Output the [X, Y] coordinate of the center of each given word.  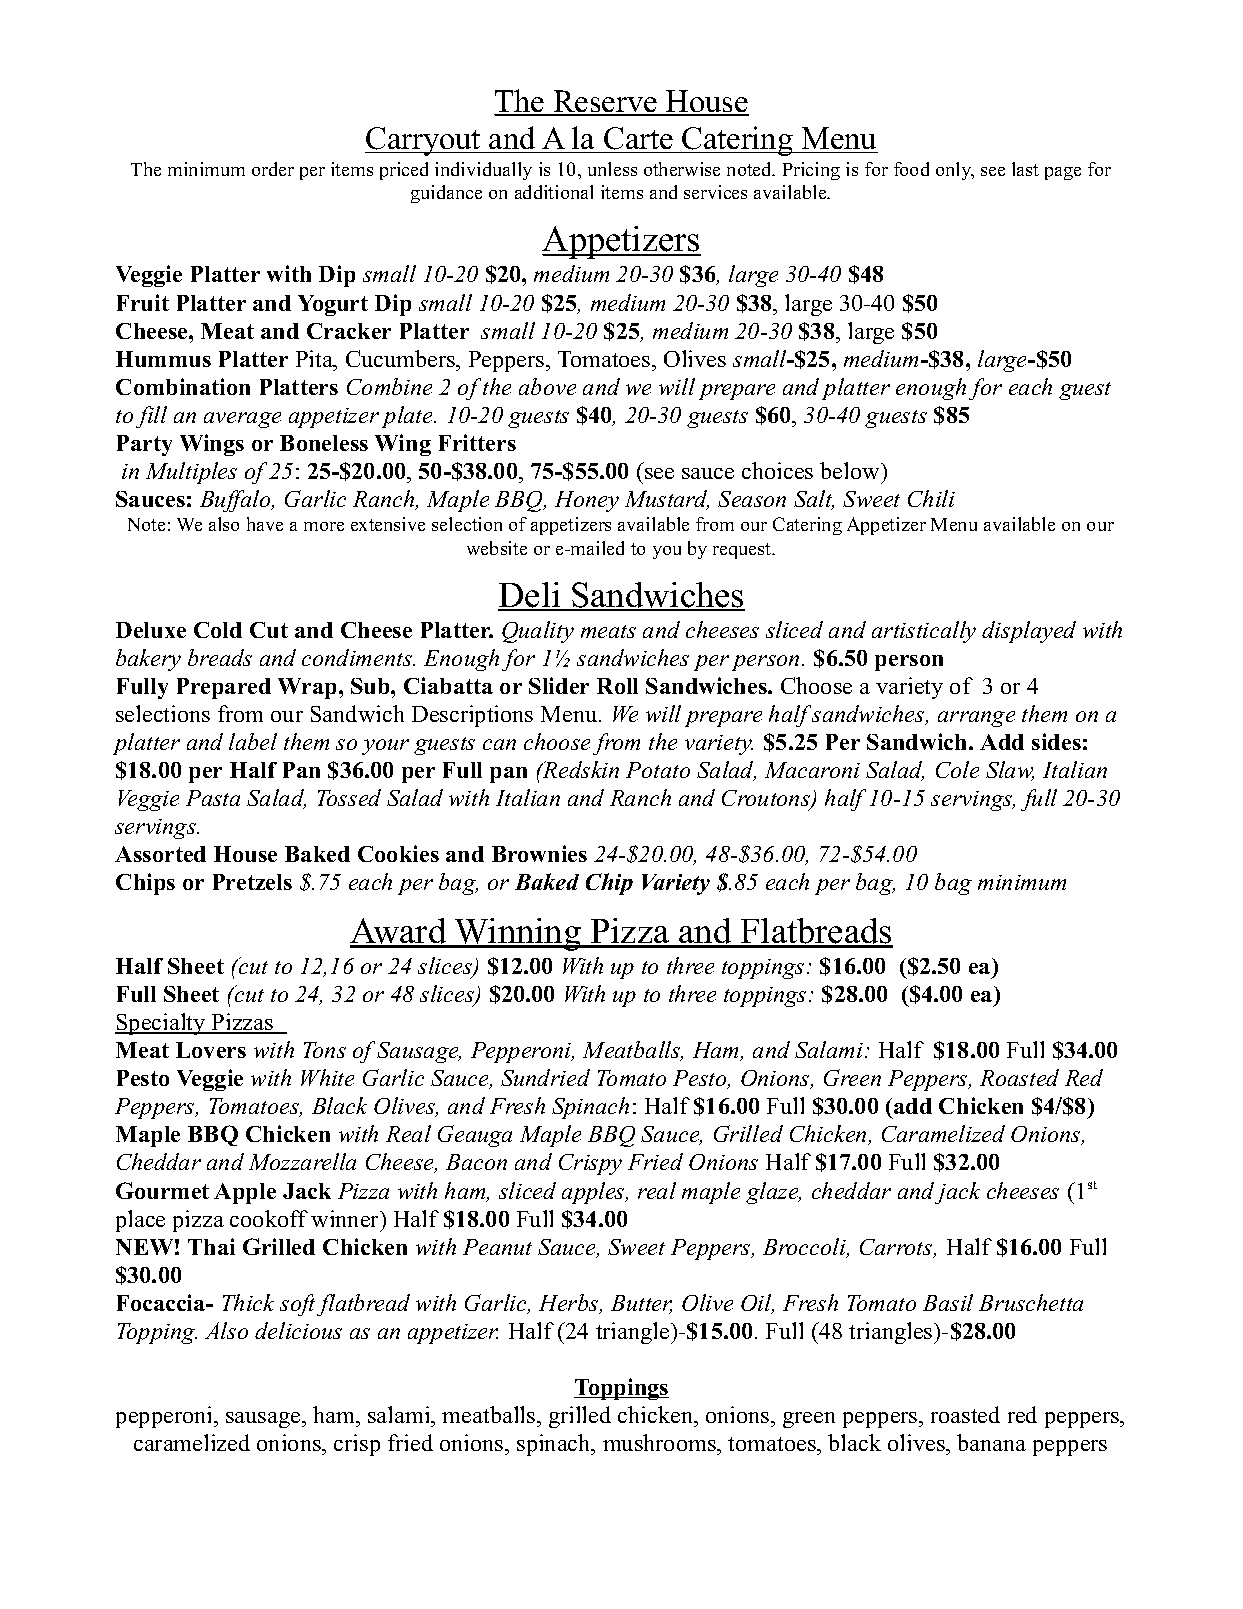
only [955, 171]
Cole [957, 769]
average [242, 420]
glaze [773, 1193]
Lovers [211, 1050]
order [273, 169]
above [547, 386]
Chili [931, 498]
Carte [638, 140]
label [253, 741]
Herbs [570, 1304]
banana [991, 1442]
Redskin [580, 769]
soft [297, 1305]
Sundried [545, 1077]
